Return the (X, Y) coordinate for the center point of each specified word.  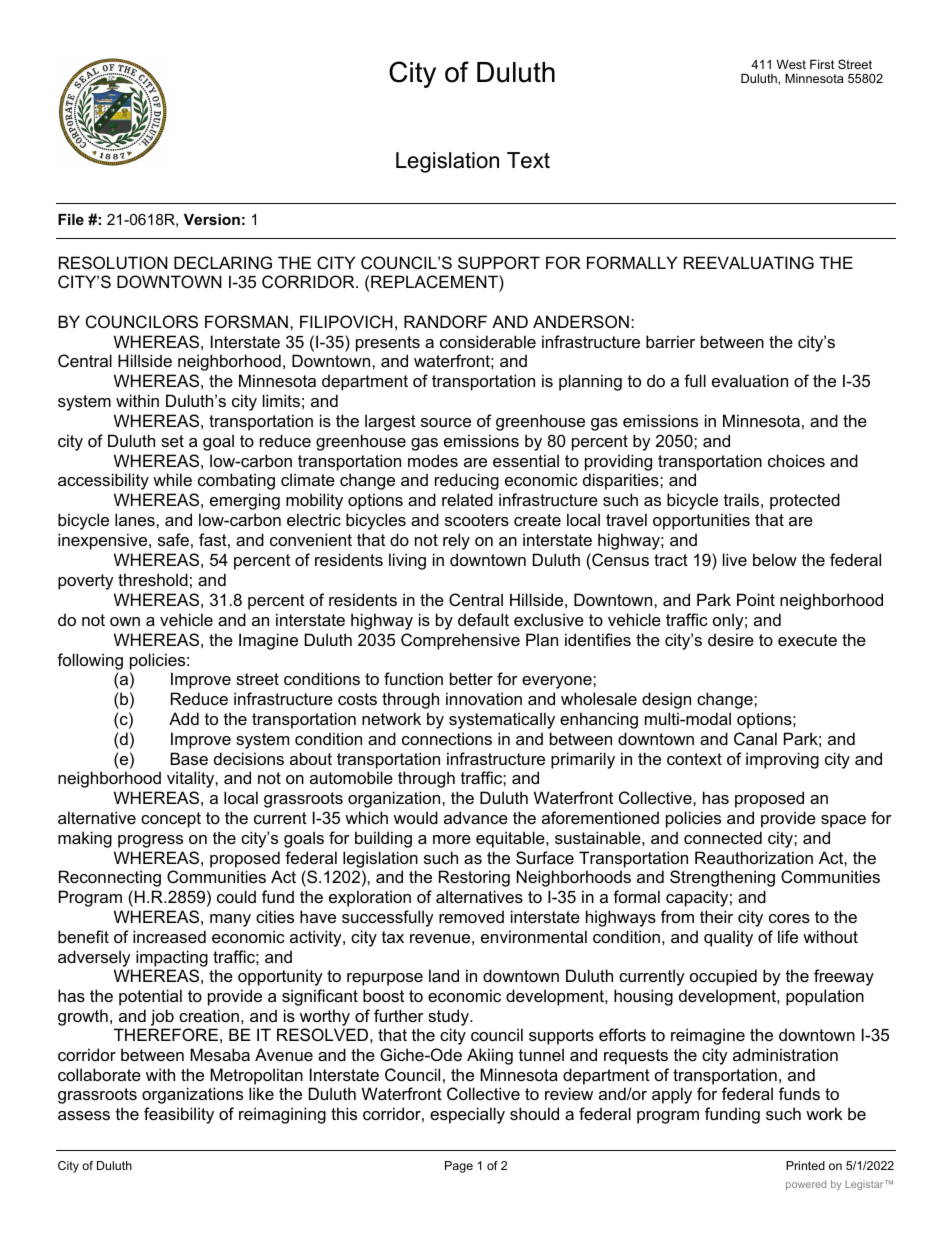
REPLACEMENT (435, 283)
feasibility (179, 1115)
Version (212, 219)
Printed (805, 1165)
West (791, 64)
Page (459, 1167)
